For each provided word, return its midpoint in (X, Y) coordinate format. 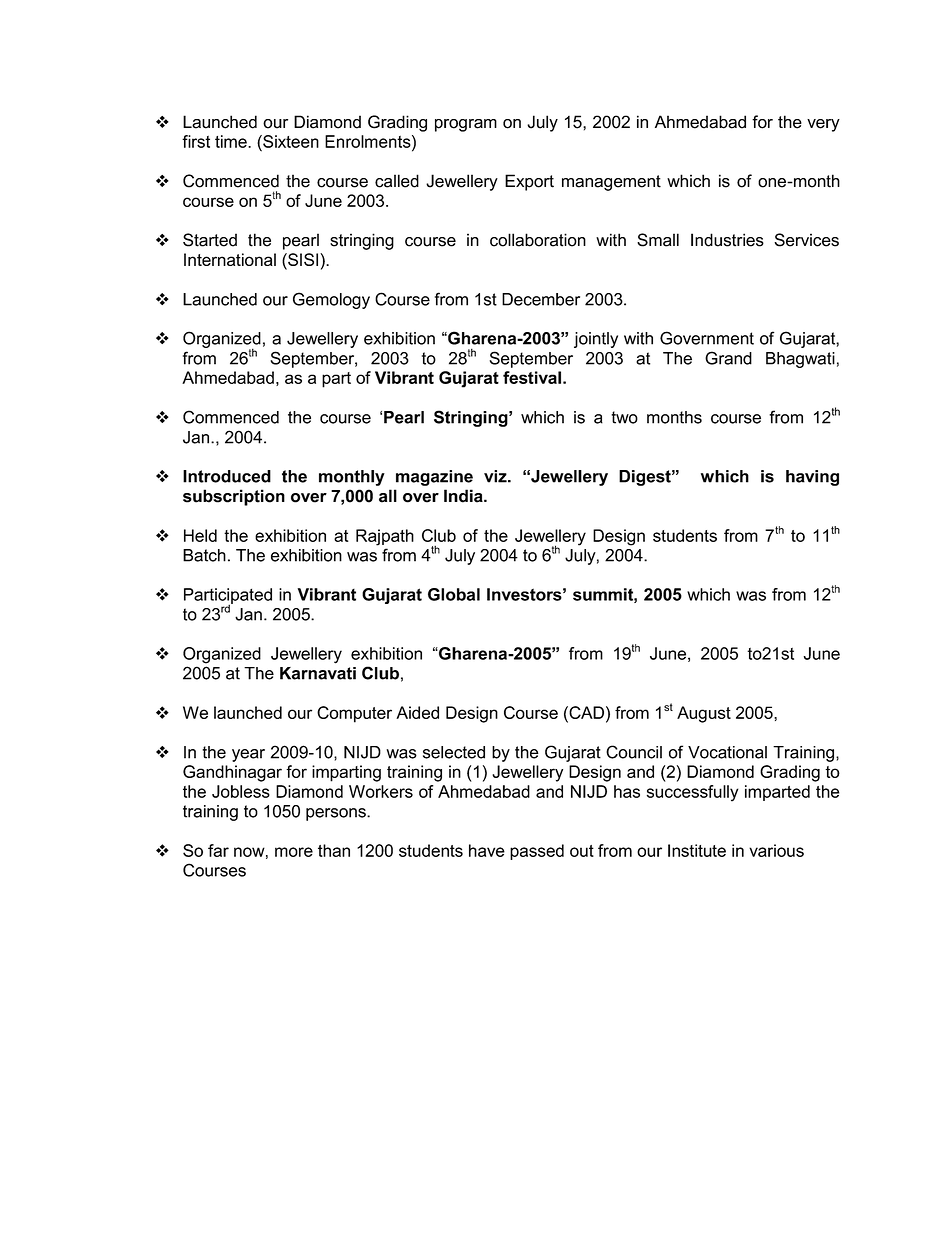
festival (532, 377)
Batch (204, 555)
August (704, 714)
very (823, 125)
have (487, 850)
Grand (728, 358)
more (294, 852)
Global (454, 594)
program (466, 125)
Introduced (227, 476)
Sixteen (290, 141)
